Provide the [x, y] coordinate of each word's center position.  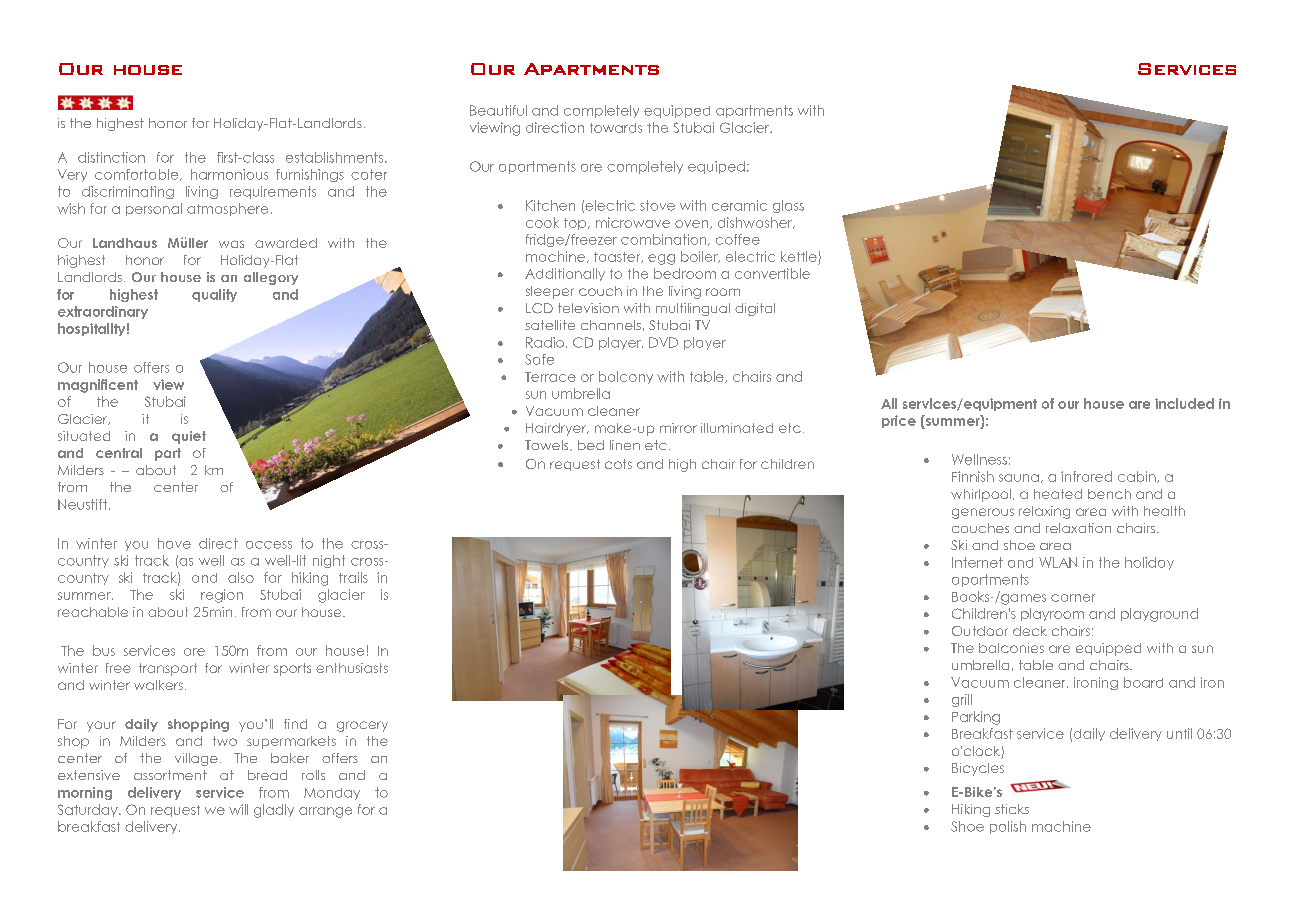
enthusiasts [352, 668]
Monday [332, 794]
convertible [772, 273]
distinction [111, 157]
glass [788, 206]
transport [168, 669]
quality [214, 295]
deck [1030, 631]
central [119, 453]
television [588, 308]
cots [618, 464]
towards [616, 128]
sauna [1019, 478]
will [238, 809]
